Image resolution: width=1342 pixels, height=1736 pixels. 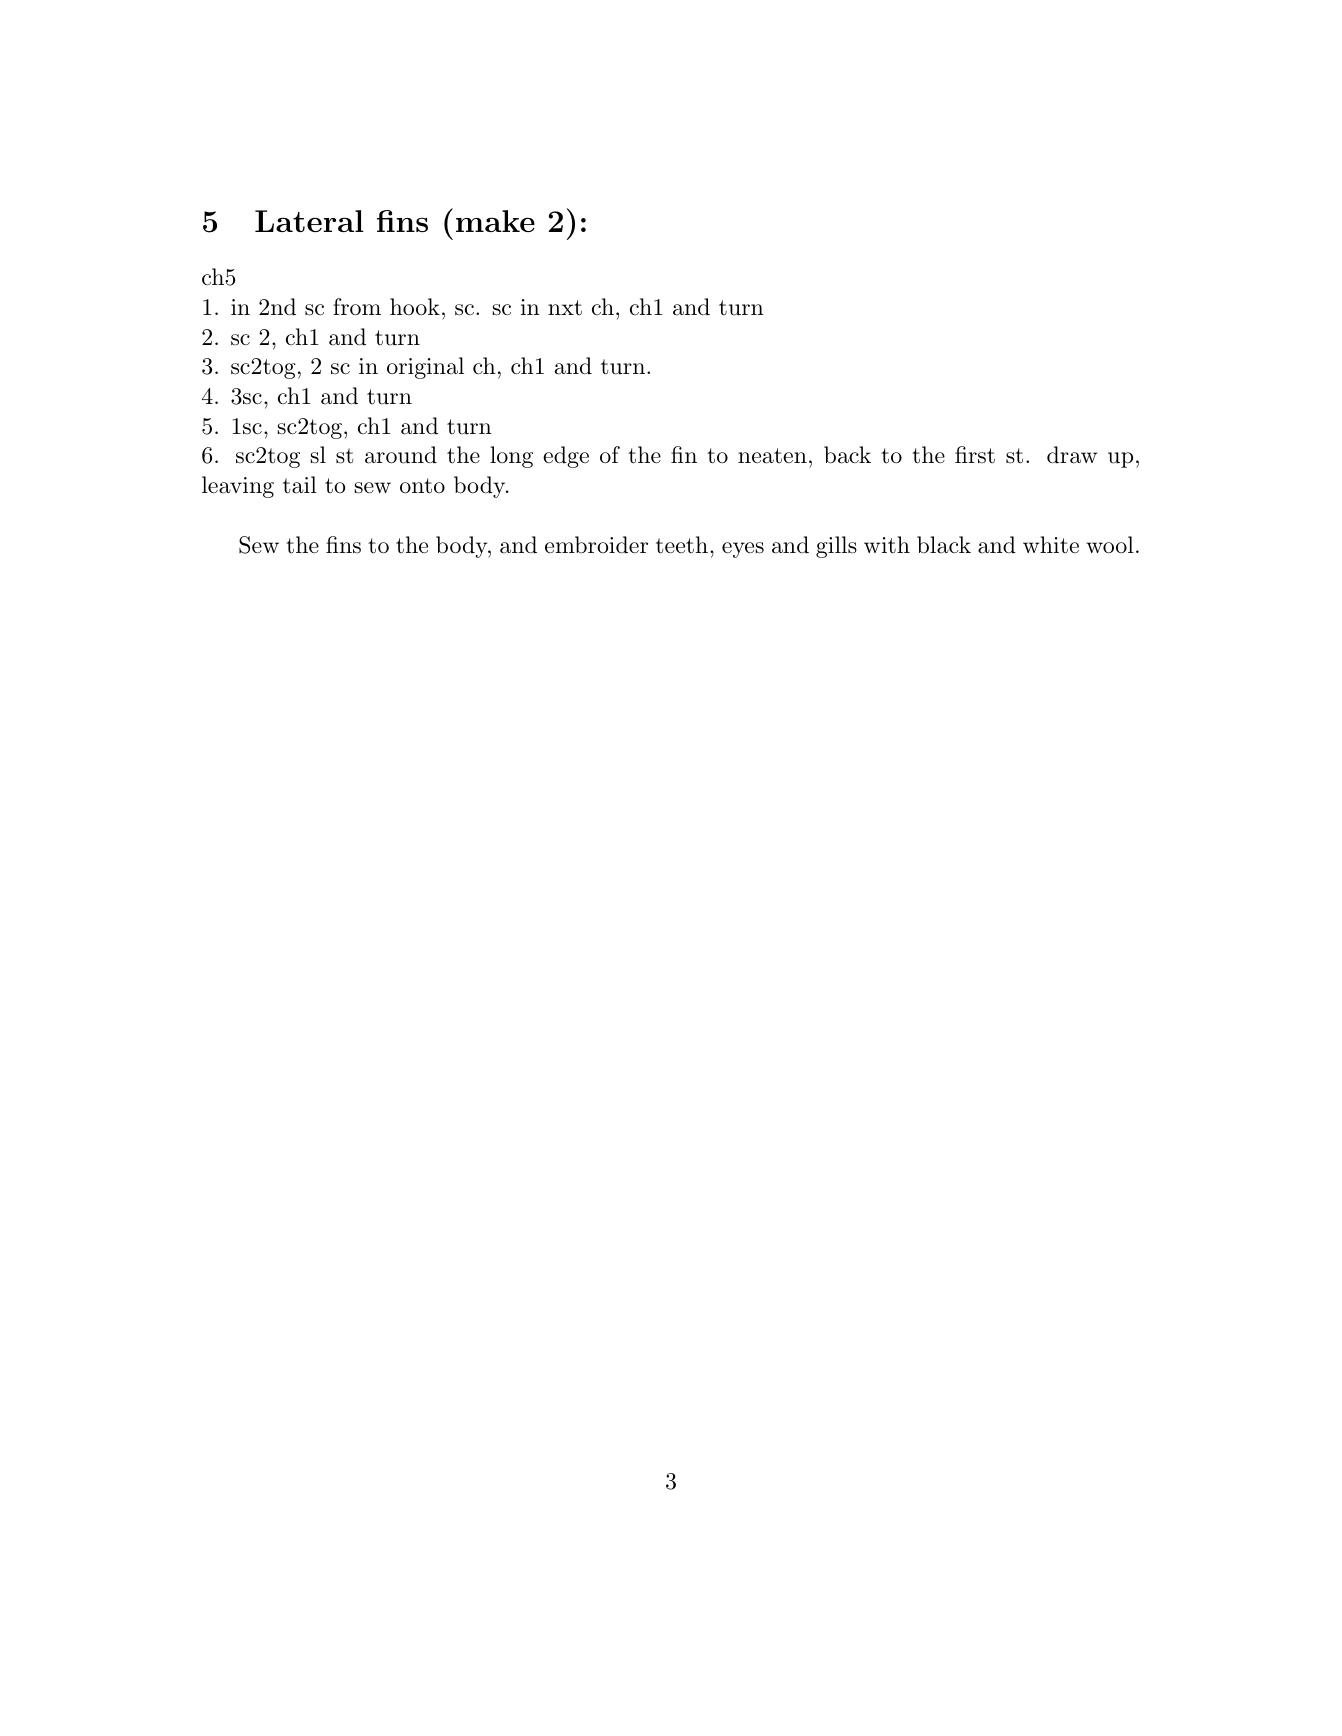 What do you see at coordinates (566, 457) in the screenshot?
I see `edge` at bounding box center [566, 457].
